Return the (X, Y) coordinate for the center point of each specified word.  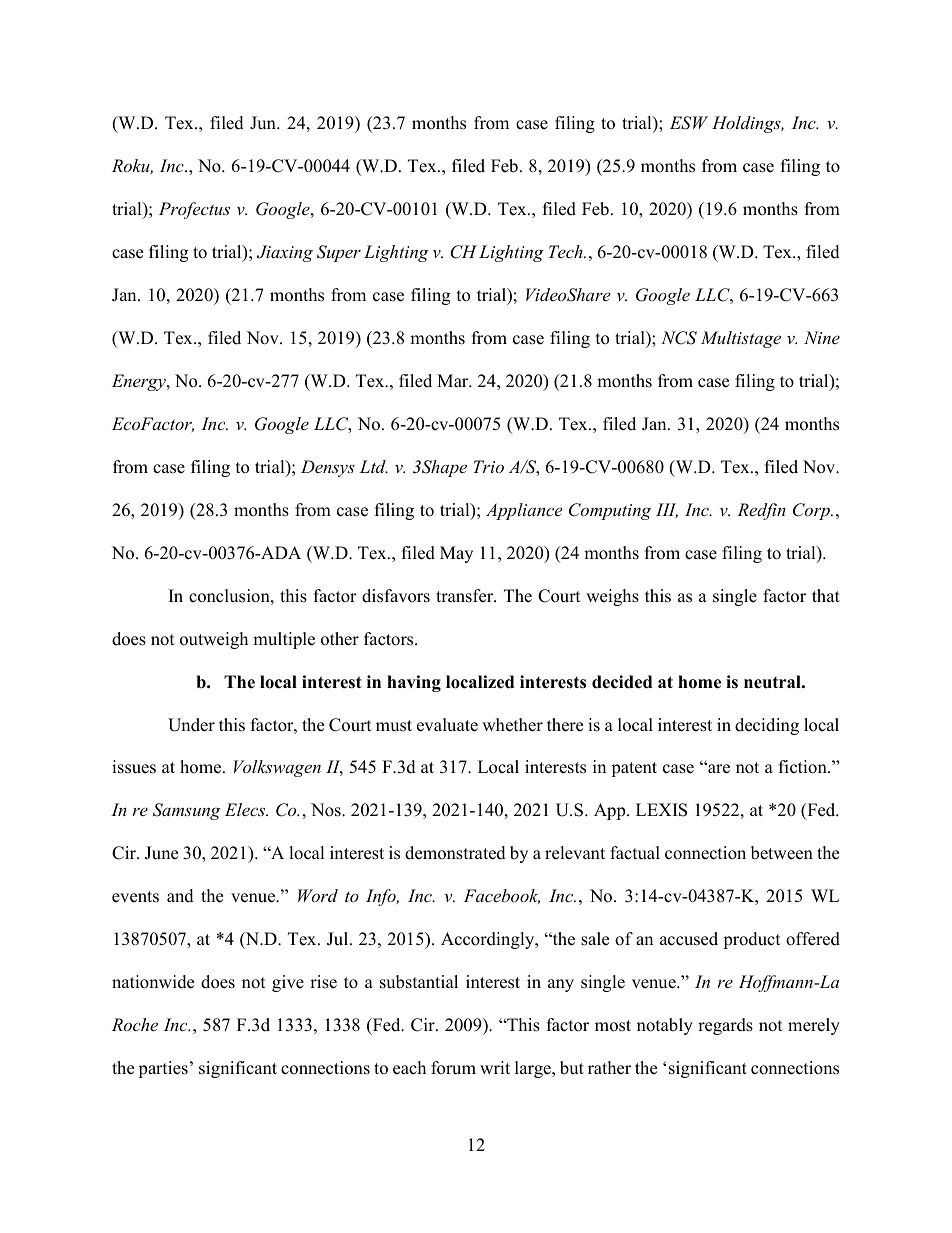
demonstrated (455, 853)
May (456, 554)
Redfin (761, 511)
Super (339, 253)
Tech (567, 251)
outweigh (214, 640)
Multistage (741, 339)
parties (163, 1069)
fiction (804, 767)
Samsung (187, 811)
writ (495, 1067)
